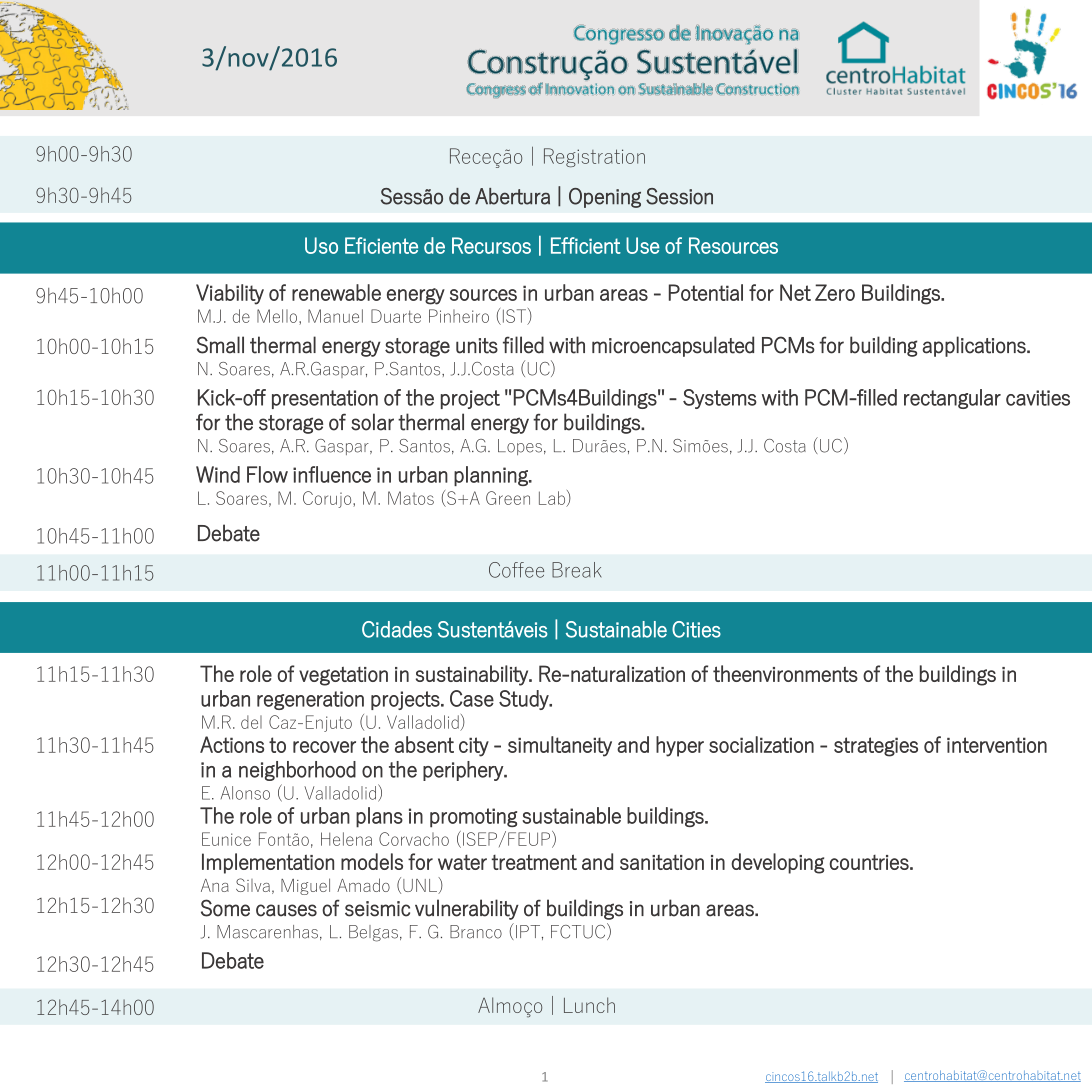  Describe the element at coordinates (605, 198) in the page. I see `Opening` at that location.
